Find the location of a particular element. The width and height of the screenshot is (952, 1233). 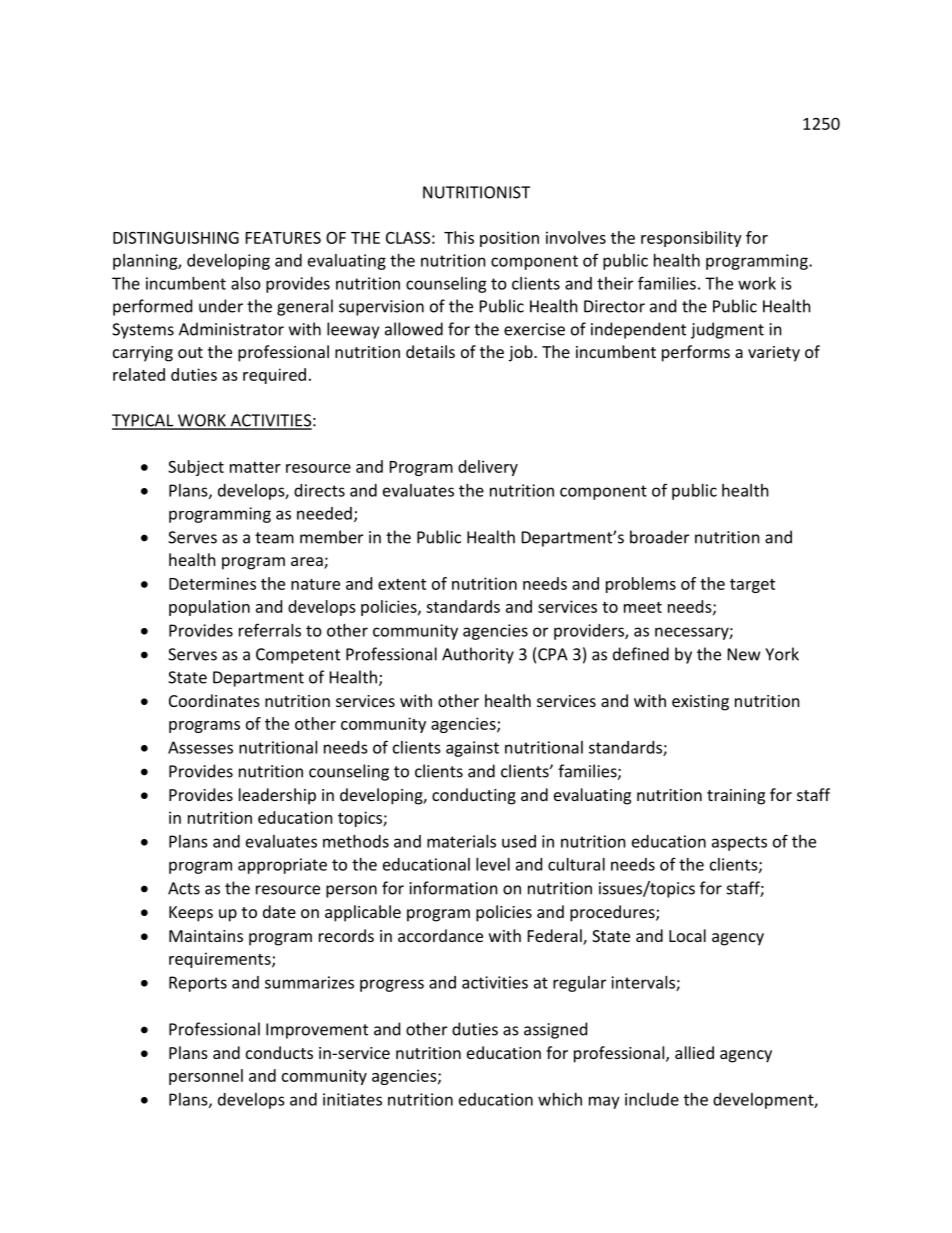

conducting is located at coordinates (474, 796).
